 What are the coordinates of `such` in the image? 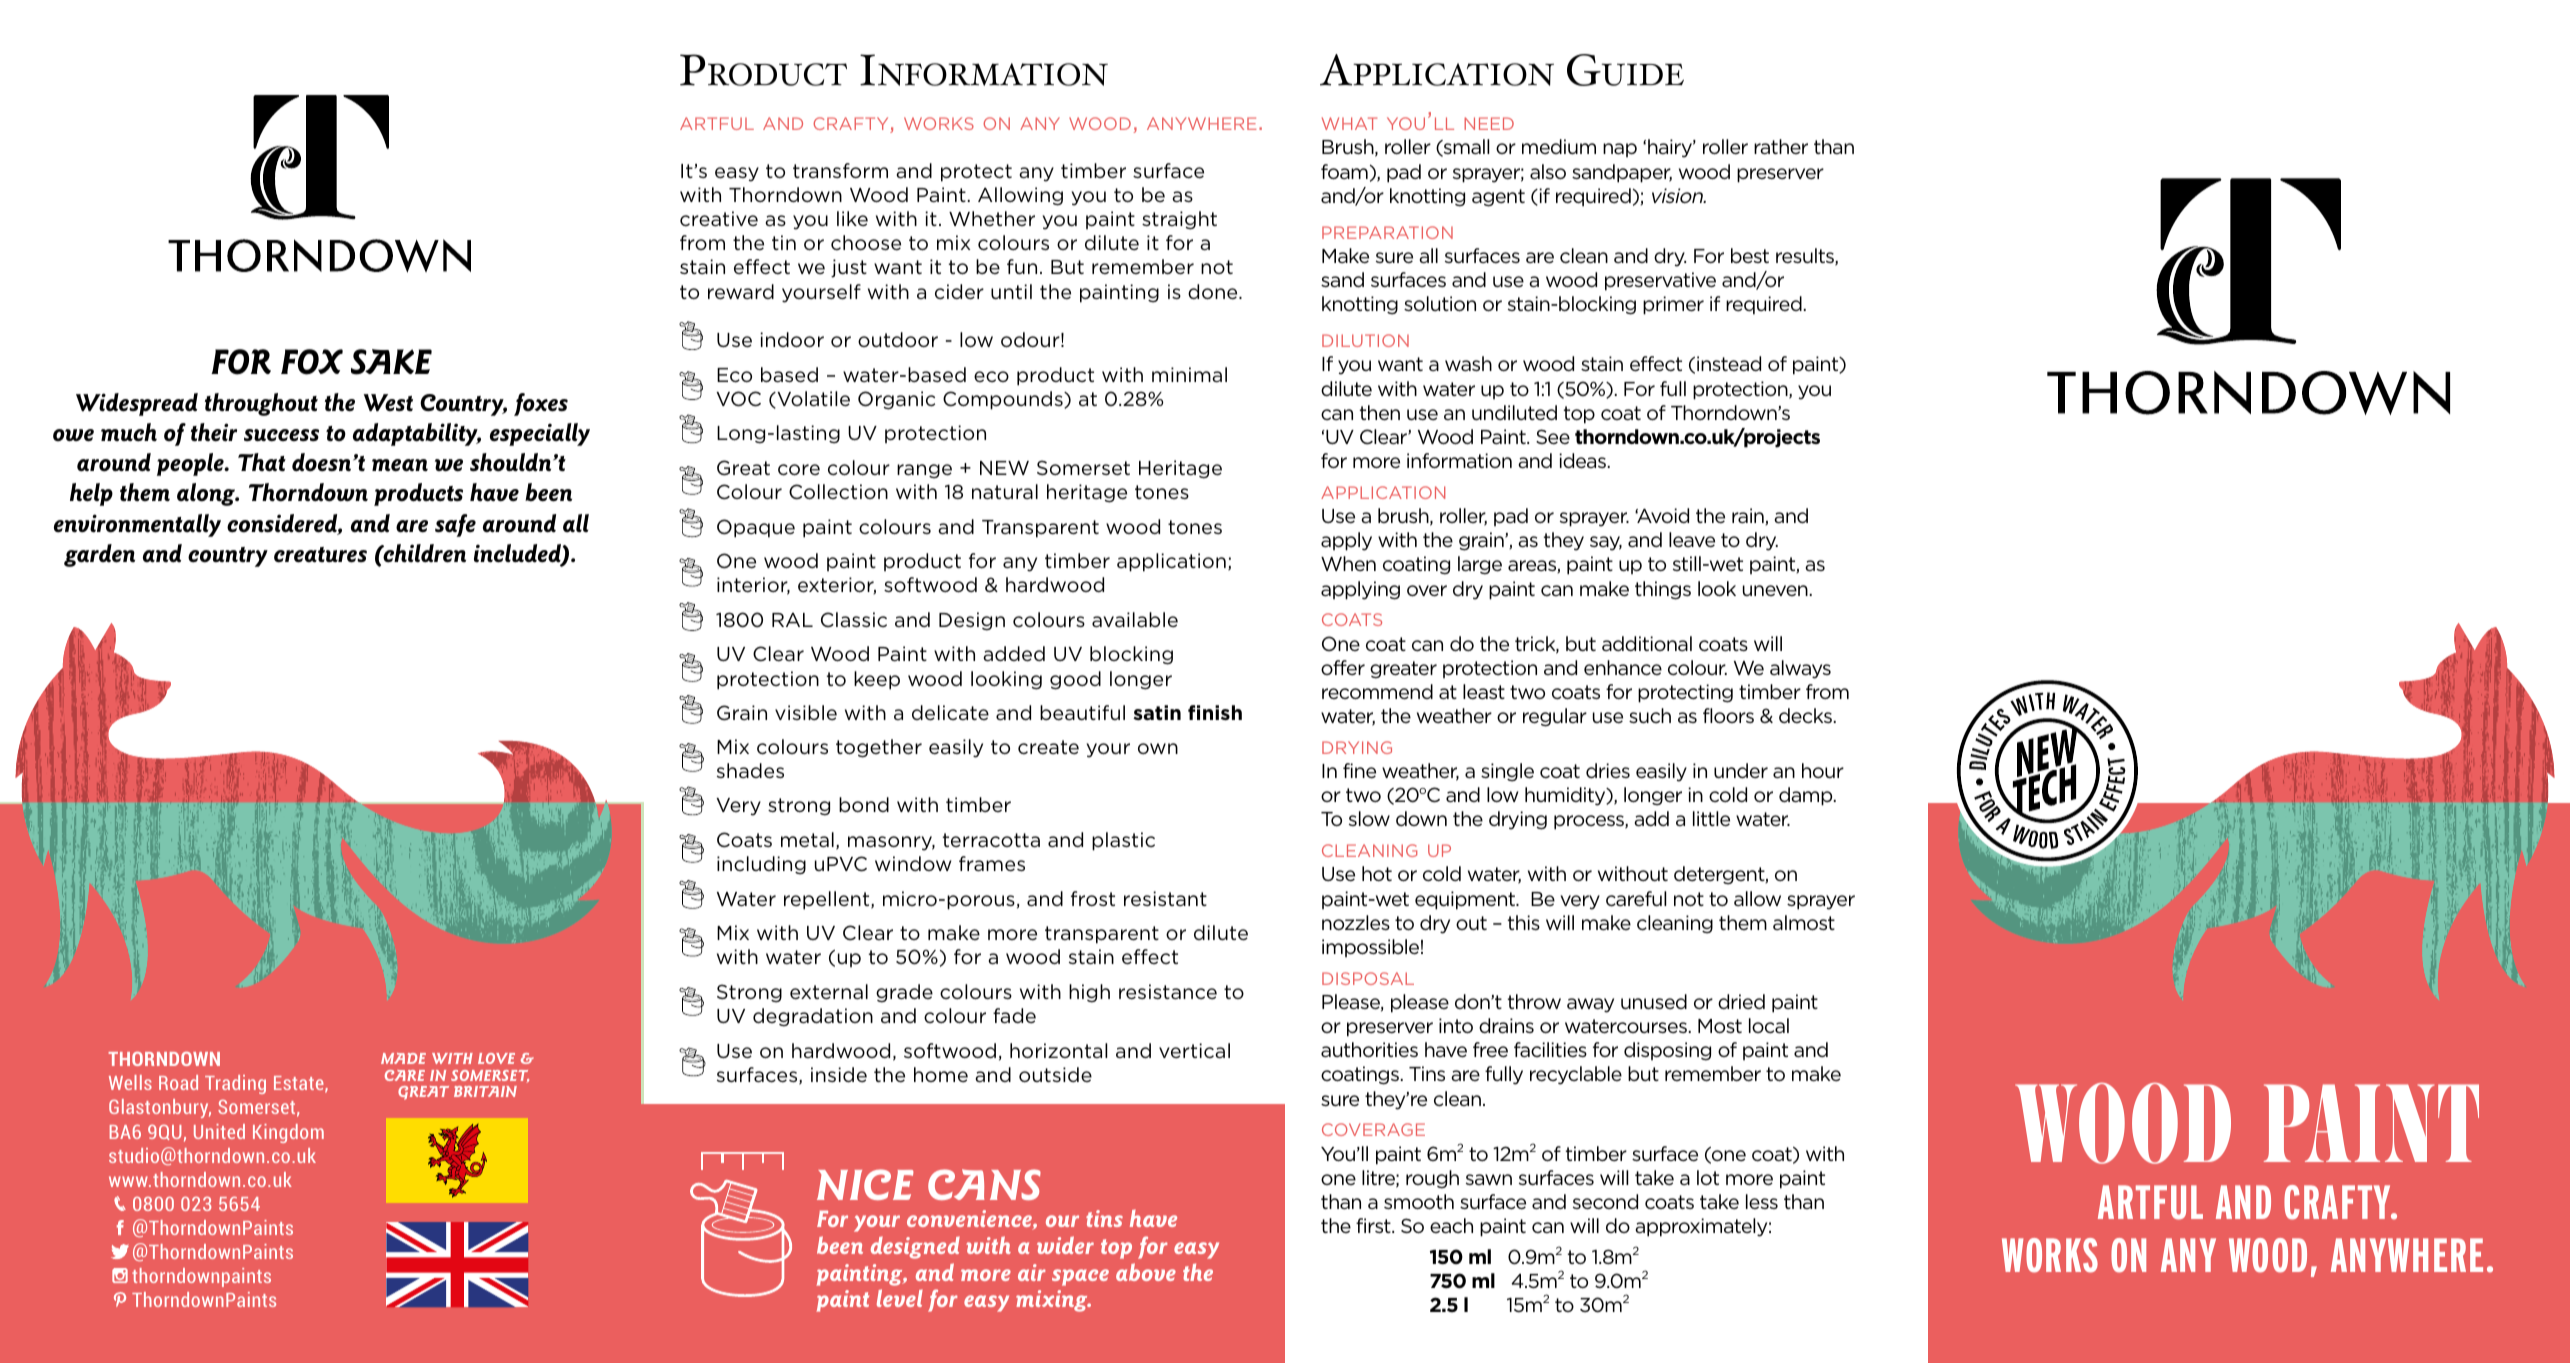 It's located at (1650, 715).
